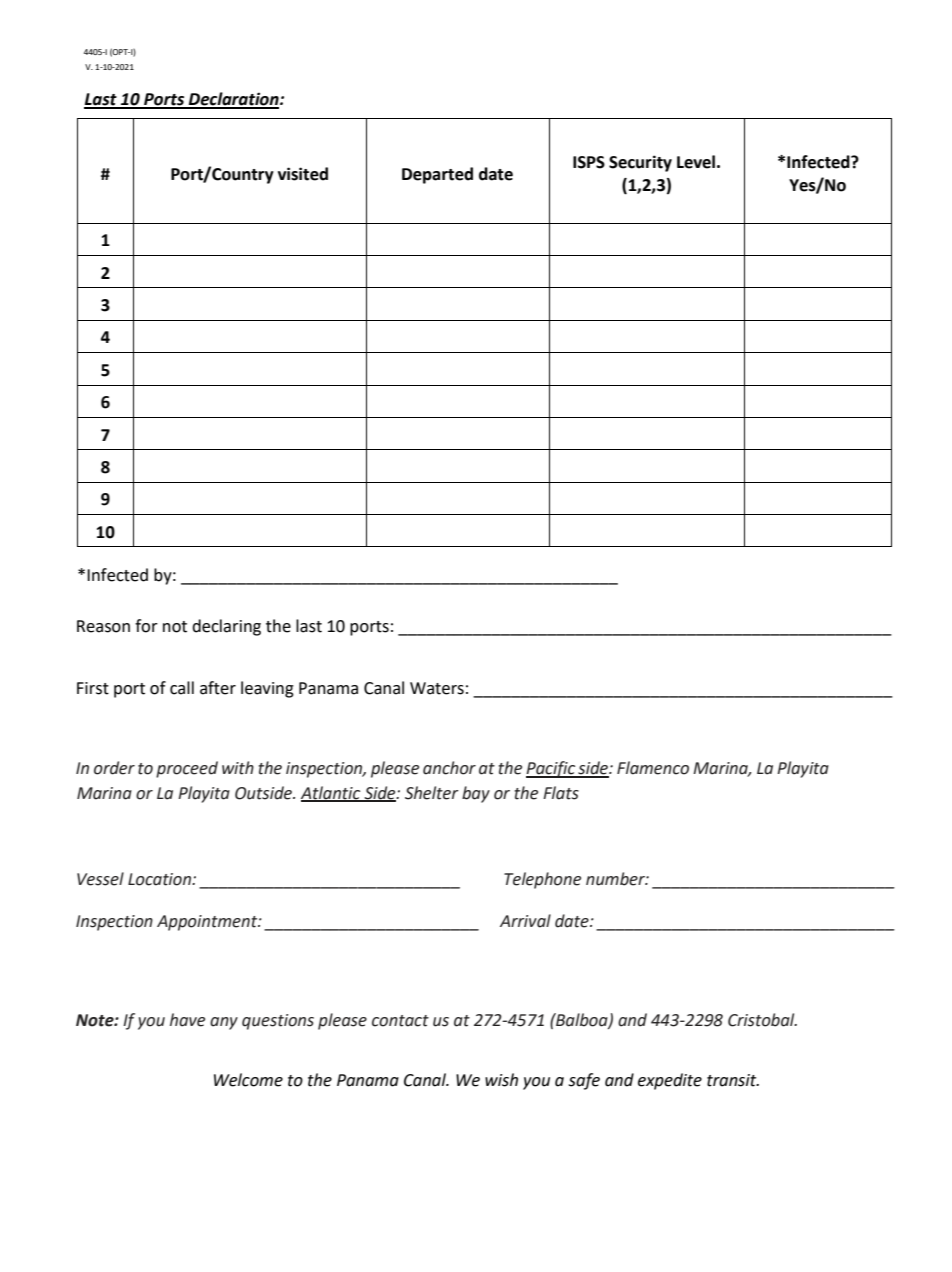  Describe the element at coordinates (696, 162) in the screenshot. I see `Level` at that location.
